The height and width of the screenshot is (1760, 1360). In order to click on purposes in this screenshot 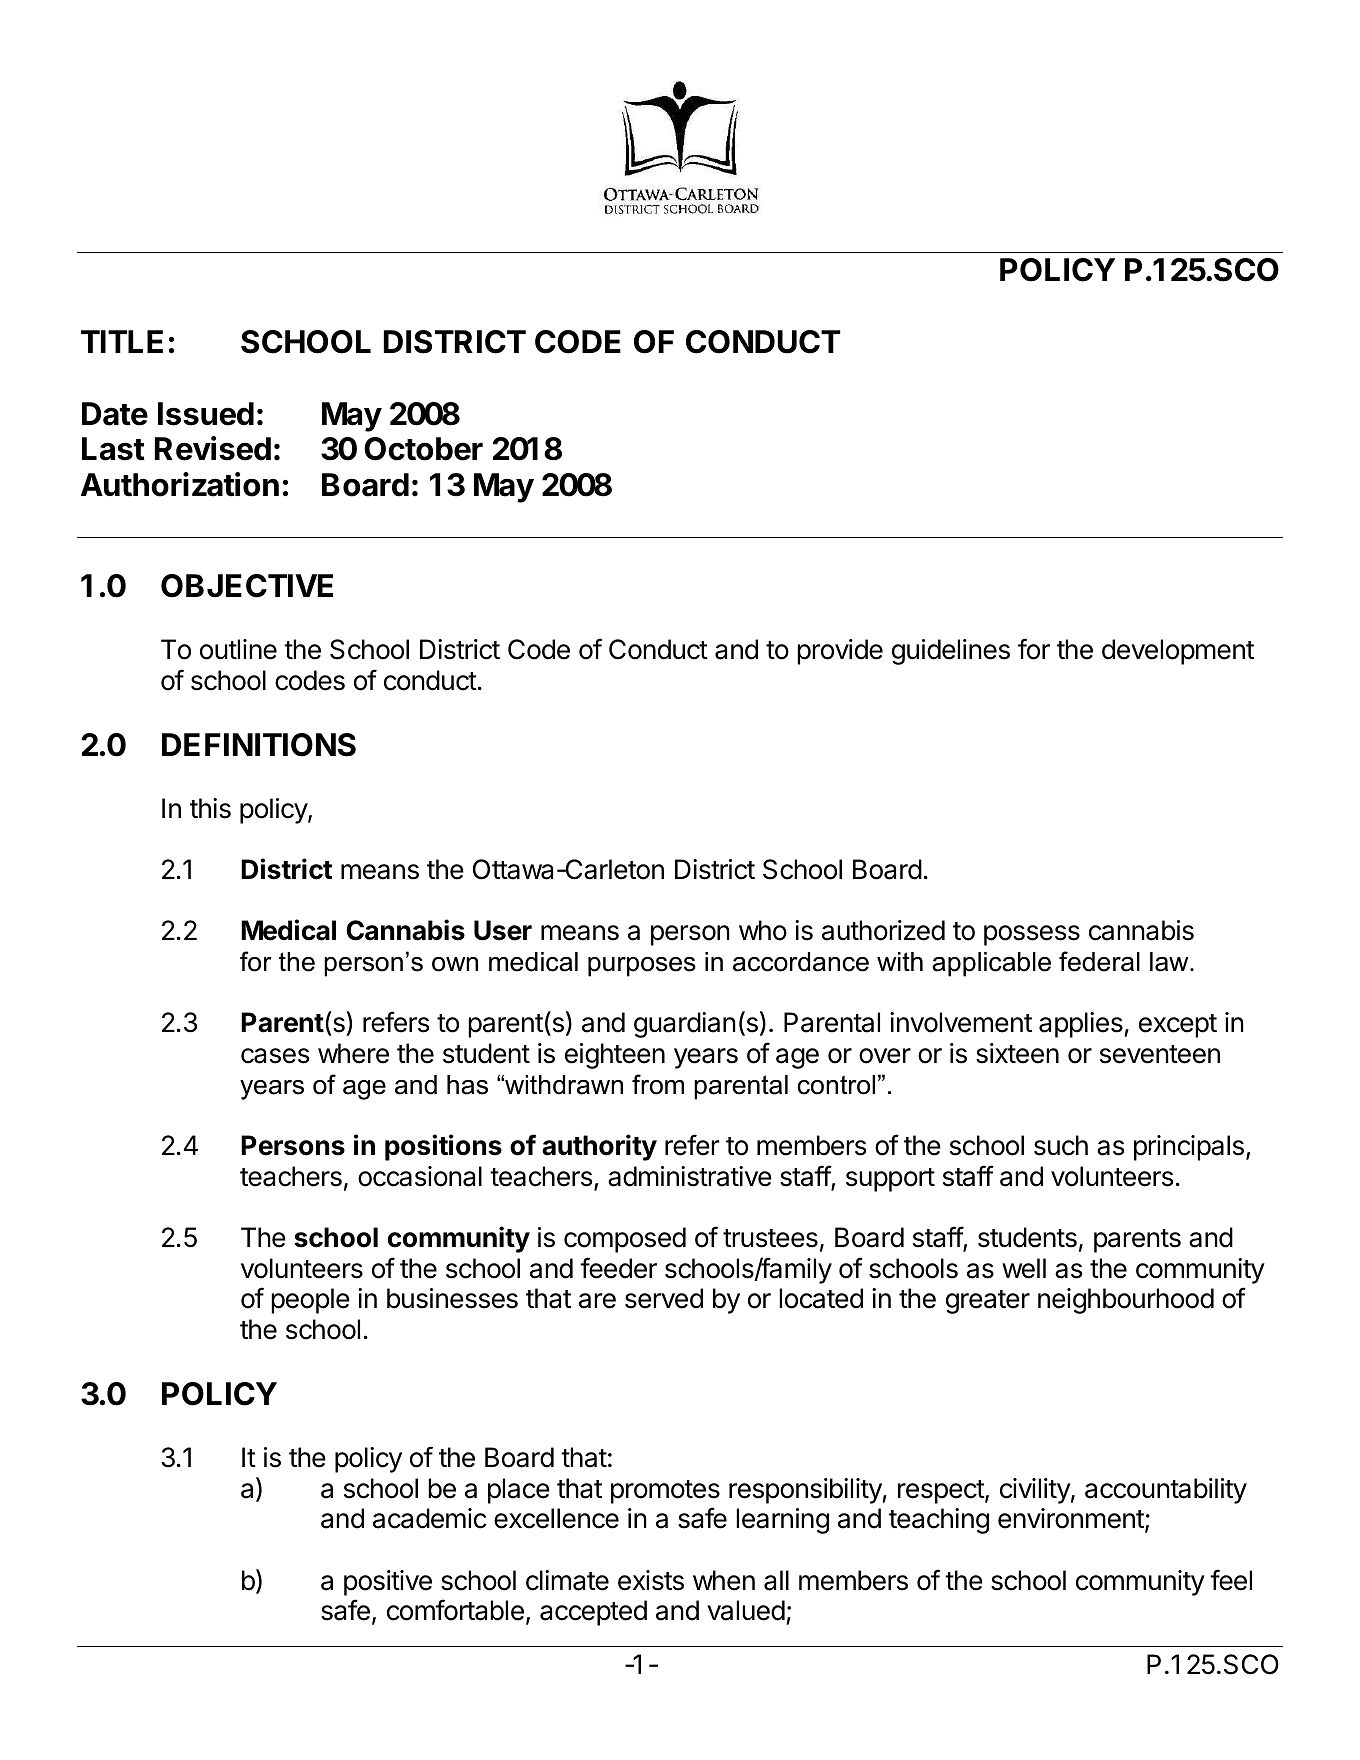, I will do `click(642, 967)`.
